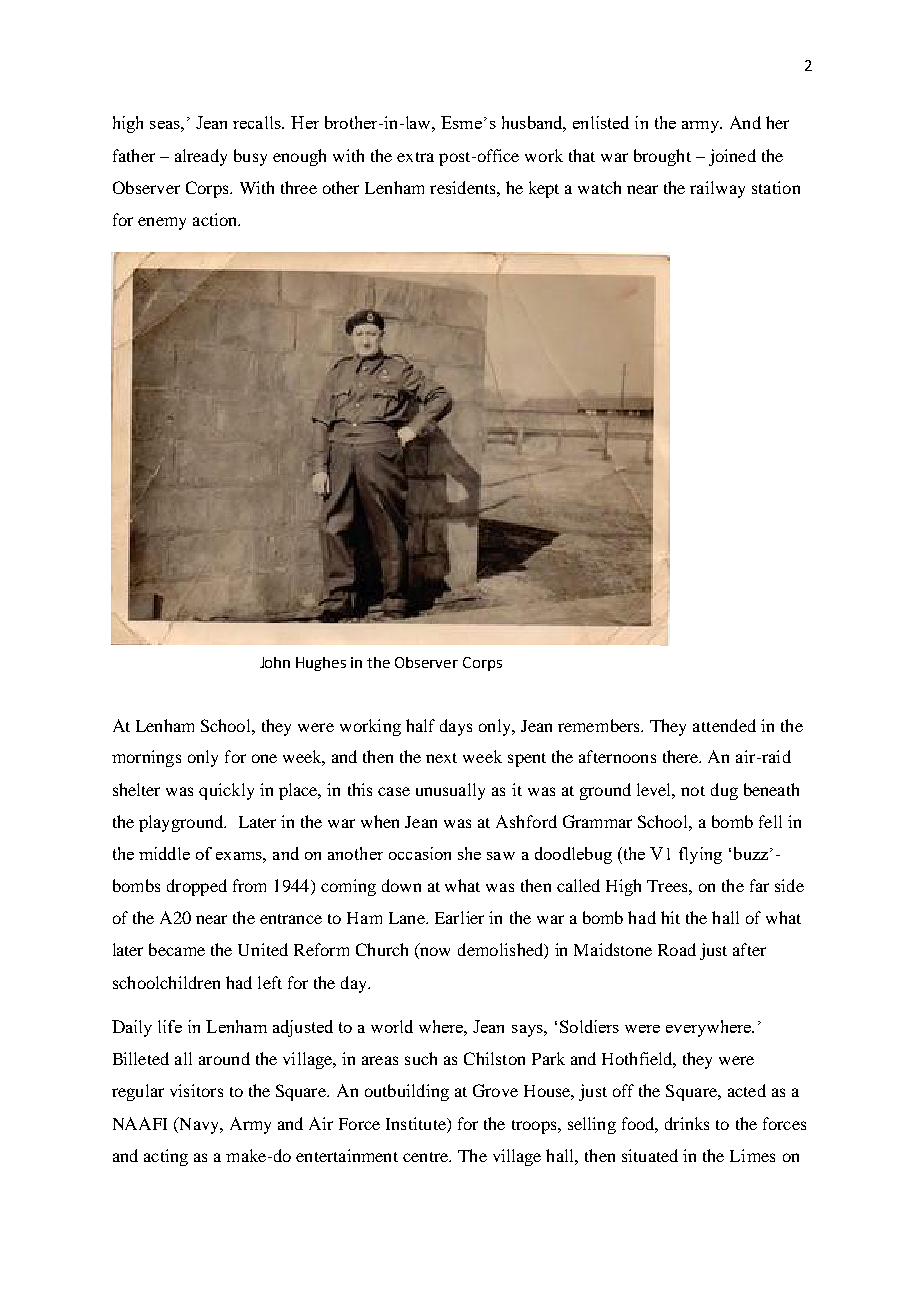  What do you see at coordinates (201, 157) in the document?
I see `already` at bounding box center [201, 157].
